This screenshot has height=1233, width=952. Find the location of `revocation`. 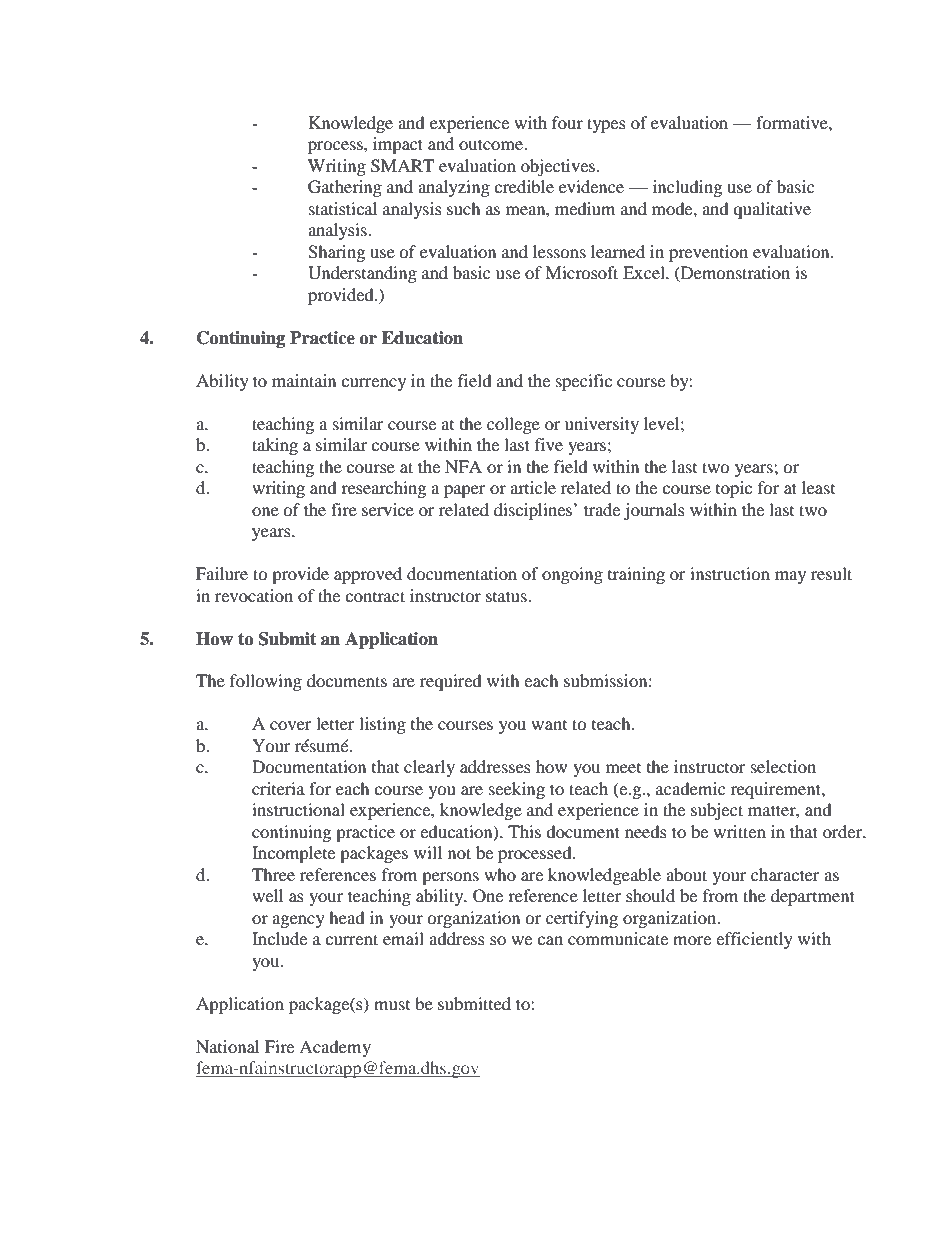

revocation is located at coordinates (254, 595).
